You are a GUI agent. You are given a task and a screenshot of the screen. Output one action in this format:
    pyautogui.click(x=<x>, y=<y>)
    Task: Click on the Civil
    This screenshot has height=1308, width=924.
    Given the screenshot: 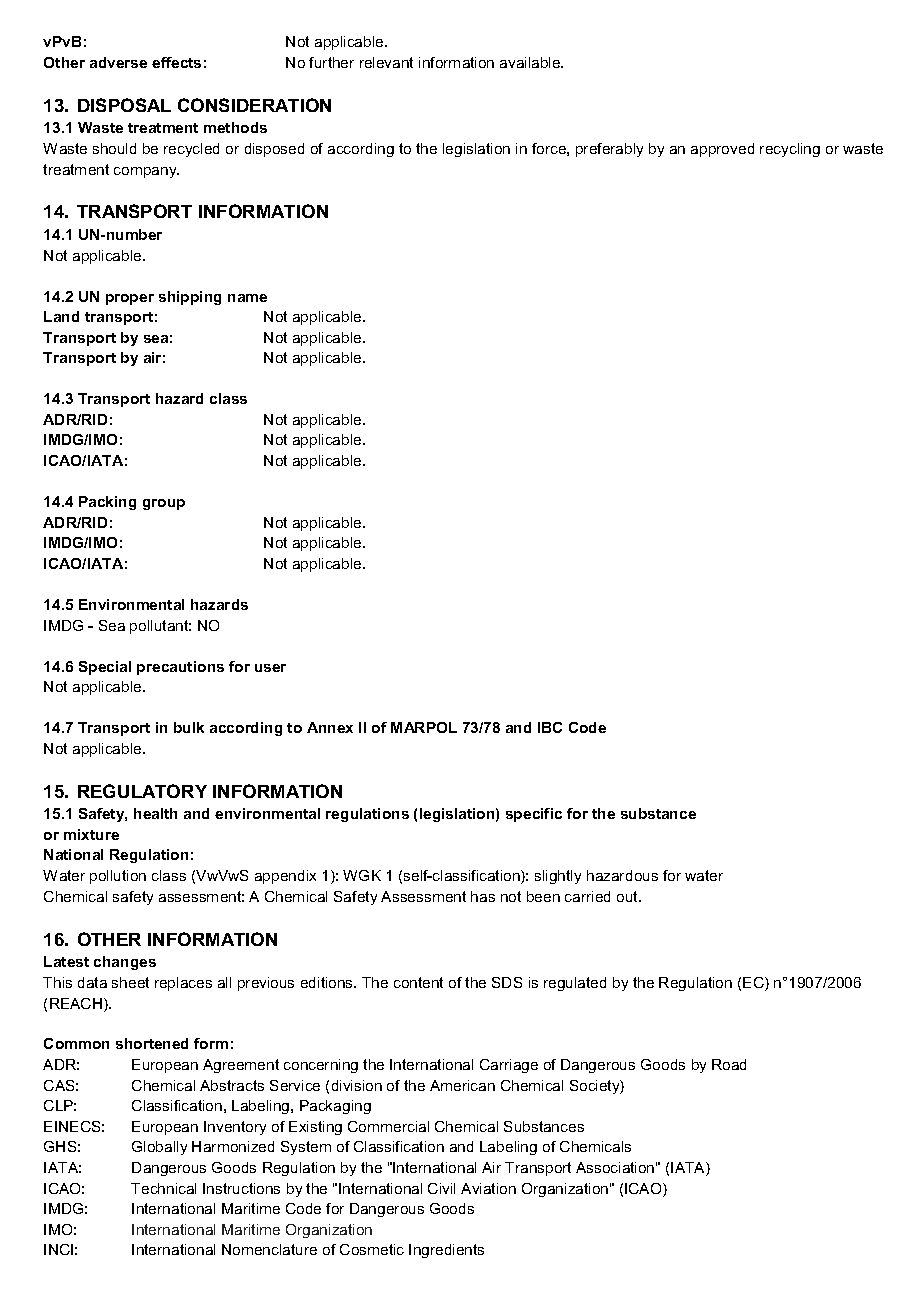 What is the action you would take?
    pyautogui.click(x=441, y=1188)
